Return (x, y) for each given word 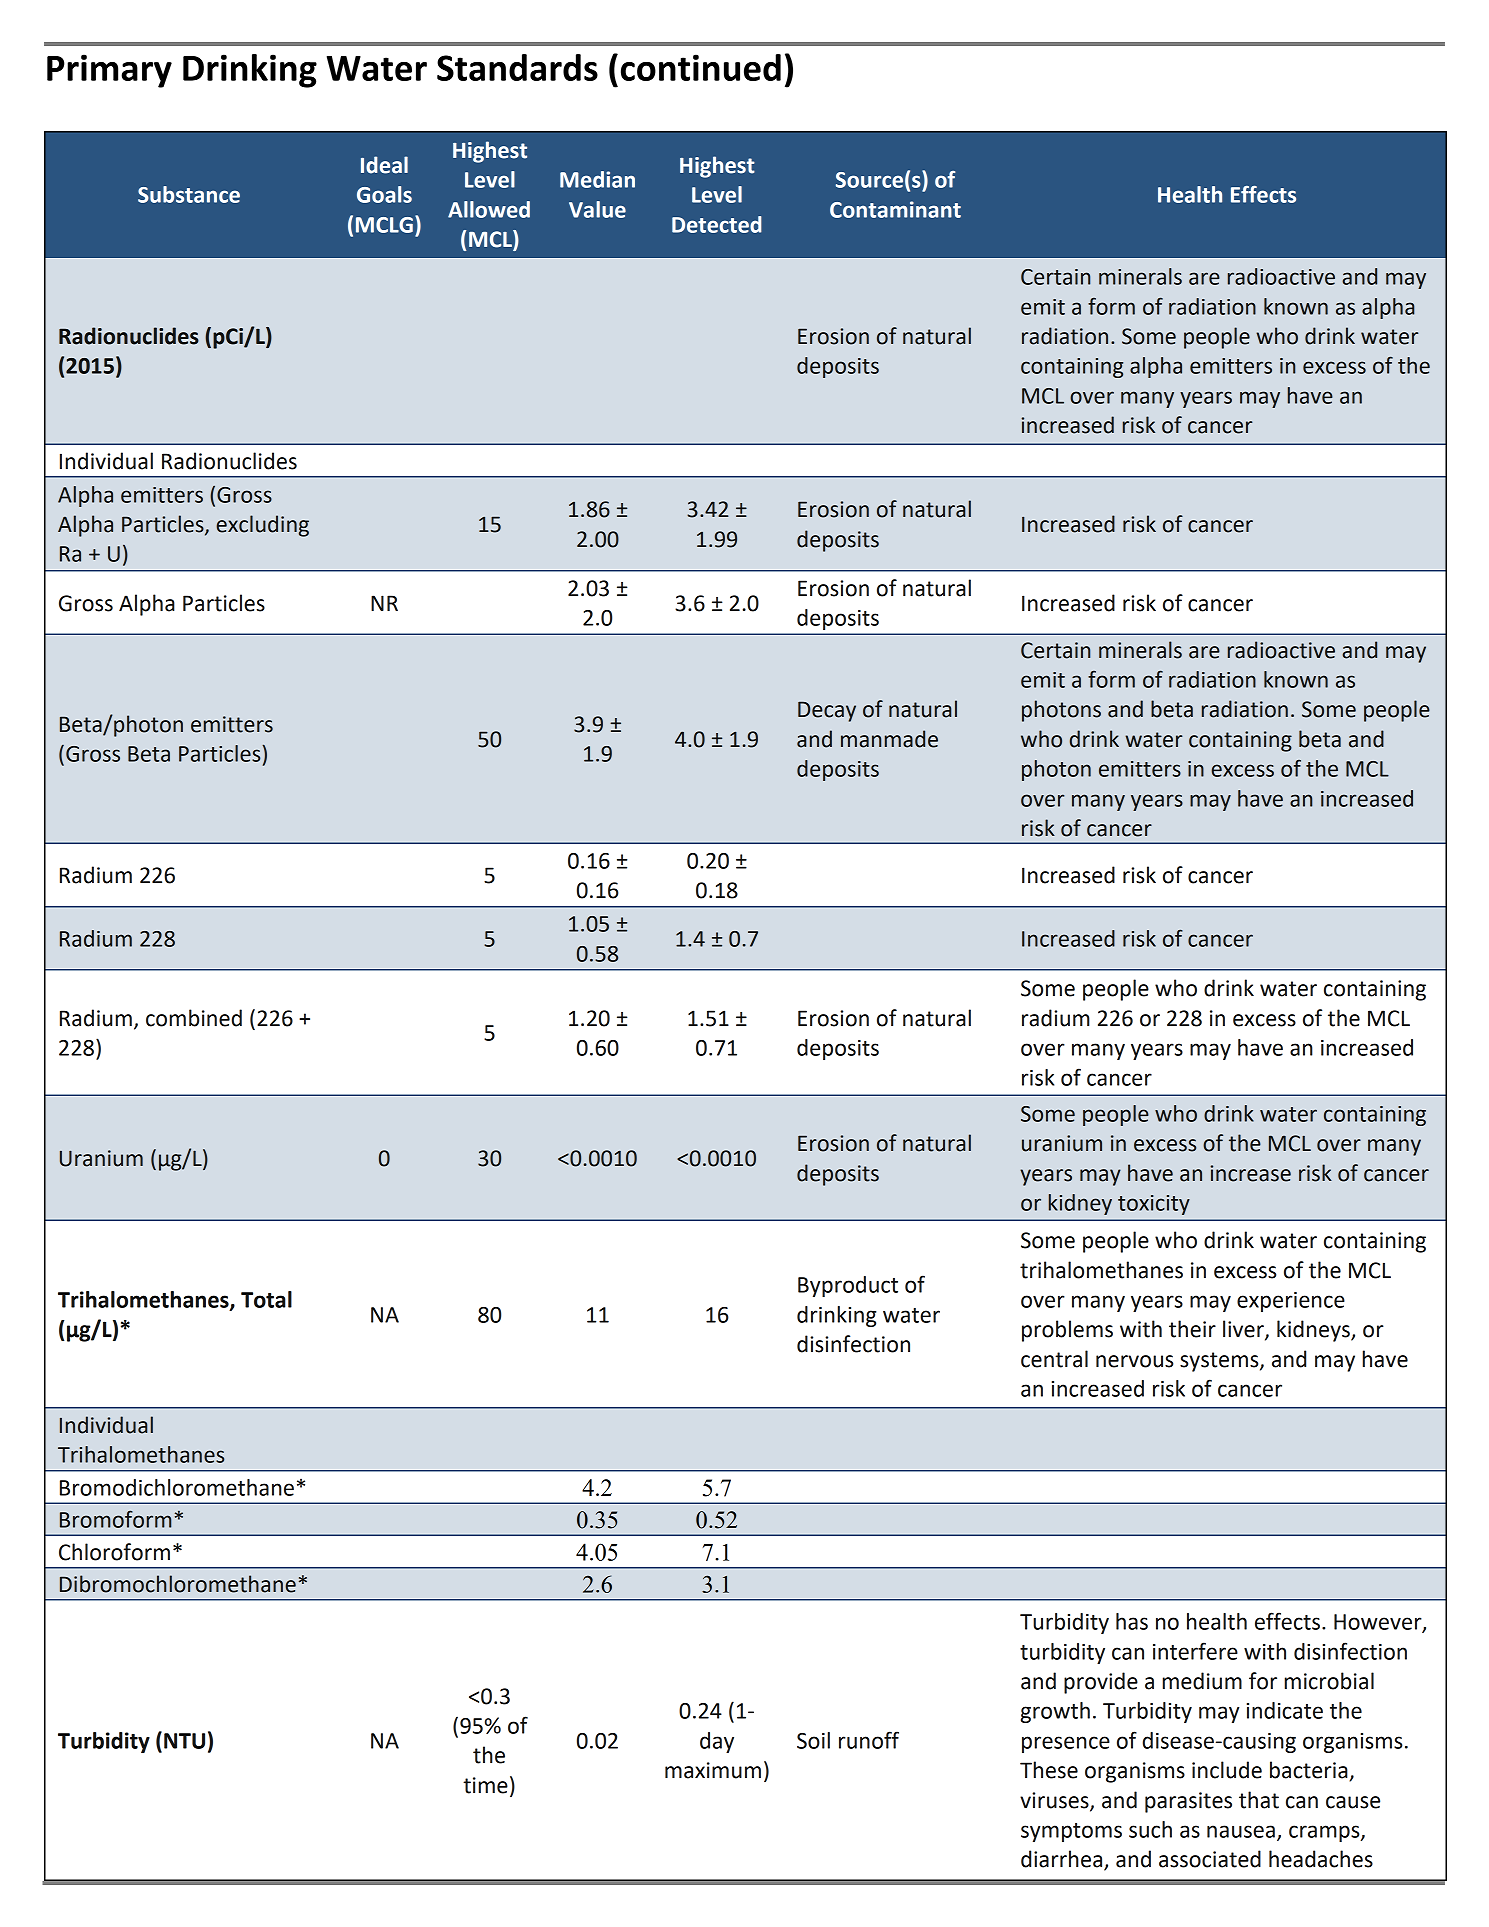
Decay (827, 711)
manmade (889, 739)
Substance (189, 194)
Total (266, 1299)
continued (701, 67)
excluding (262, 526)
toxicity (1154, 1205)
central (1054, 1359)
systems (1220, 1362)
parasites (1188, 1802)
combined (194, 1018)
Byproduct (848, 1286)
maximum (713, 1770)
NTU (184, 1741)
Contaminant (895, 209)
